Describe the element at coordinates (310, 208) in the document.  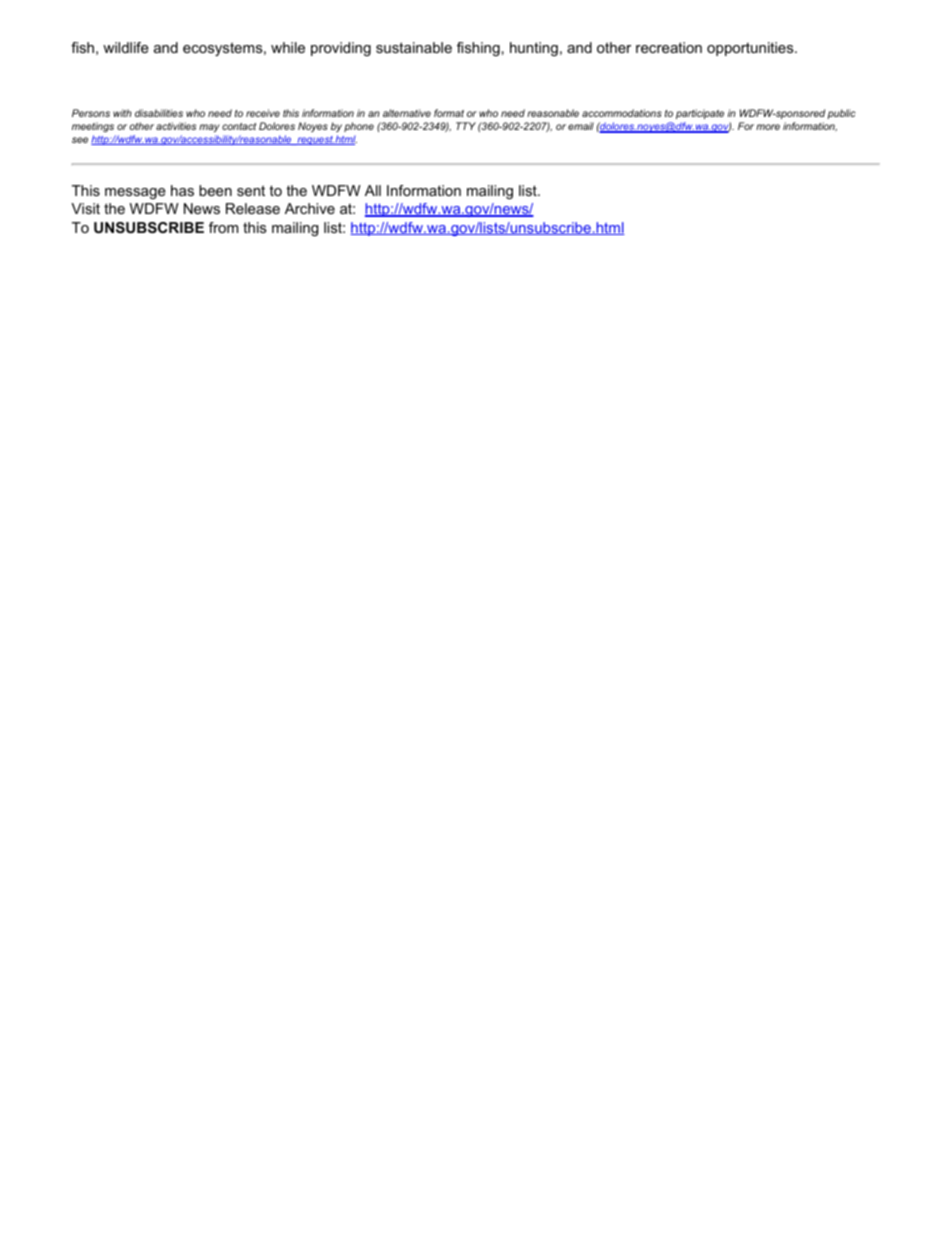
I see `Archive` at that location.
